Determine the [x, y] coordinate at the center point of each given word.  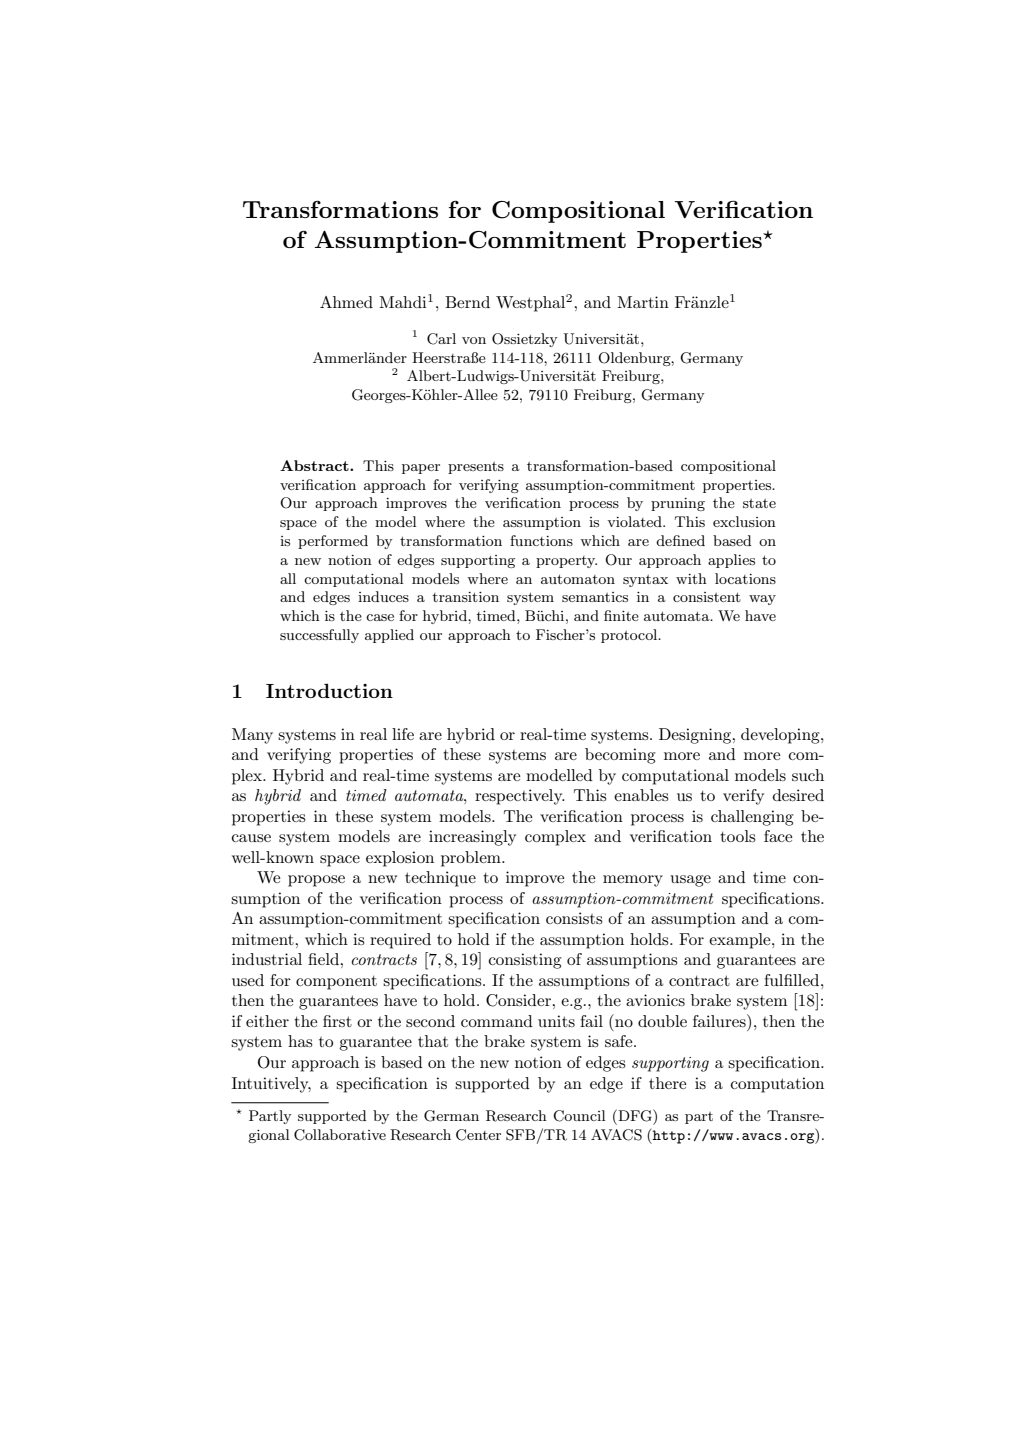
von [474, 340]
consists [574, 918]
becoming [620, 756]
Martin [643, 302]
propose [316, 881]
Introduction [329, 690]
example [741, 941]
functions [541, 540]
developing [781, 736]
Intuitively [271, 1085]
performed [333, 542]
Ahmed [346, 302]
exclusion [744, 521]
